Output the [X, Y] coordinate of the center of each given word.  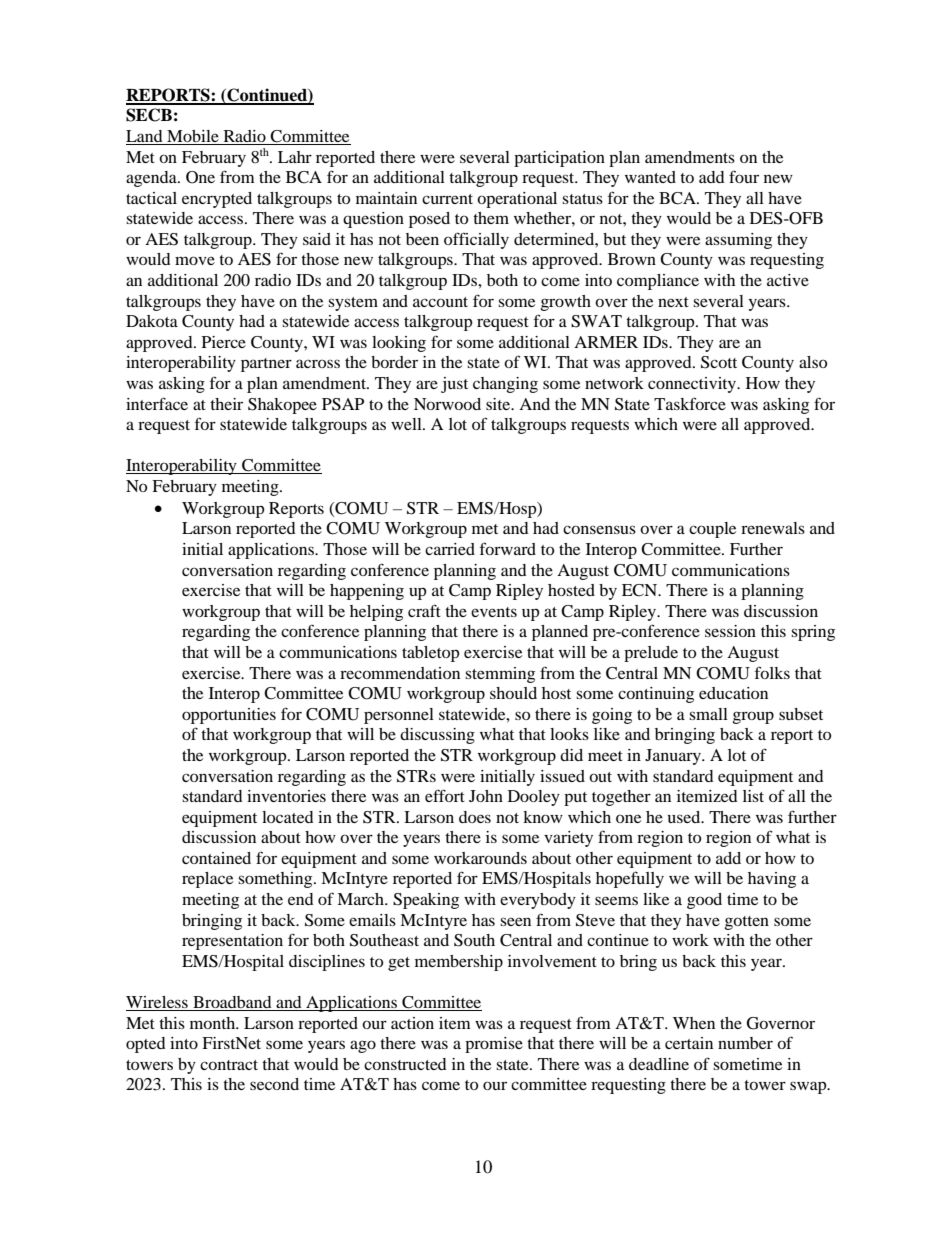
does [475, 817]
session [730, 631]
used [685, 817]
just [454, 385]
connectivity [693, 385]
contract [229, 1065]
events [494, 612]
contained [216, 858]
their [226, 404]
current [447, 199]
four [744, 176]
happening [367, 592]
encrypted [217, 200]
